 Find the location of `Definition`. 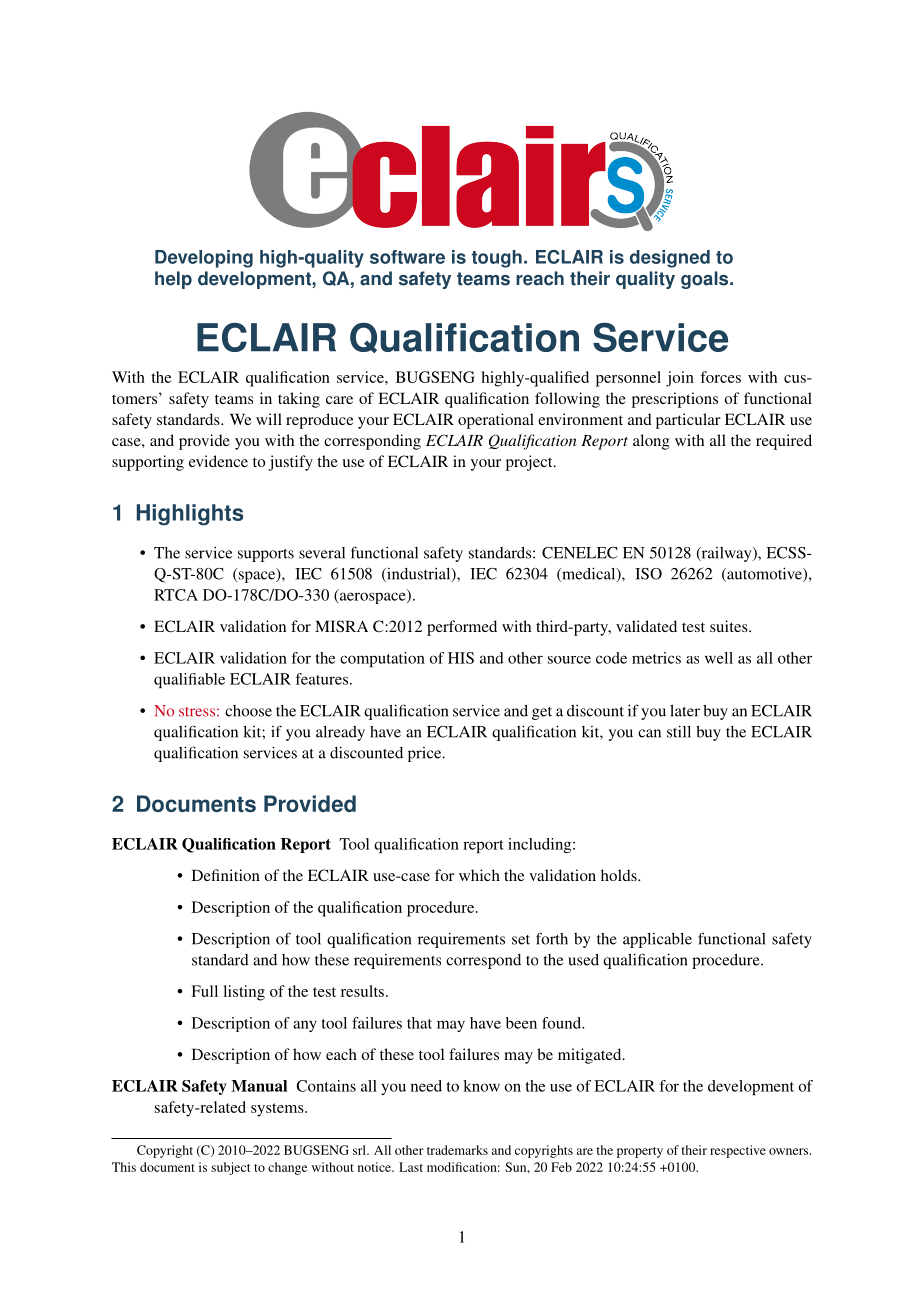

Definition is located at coordinates (226, 875).
